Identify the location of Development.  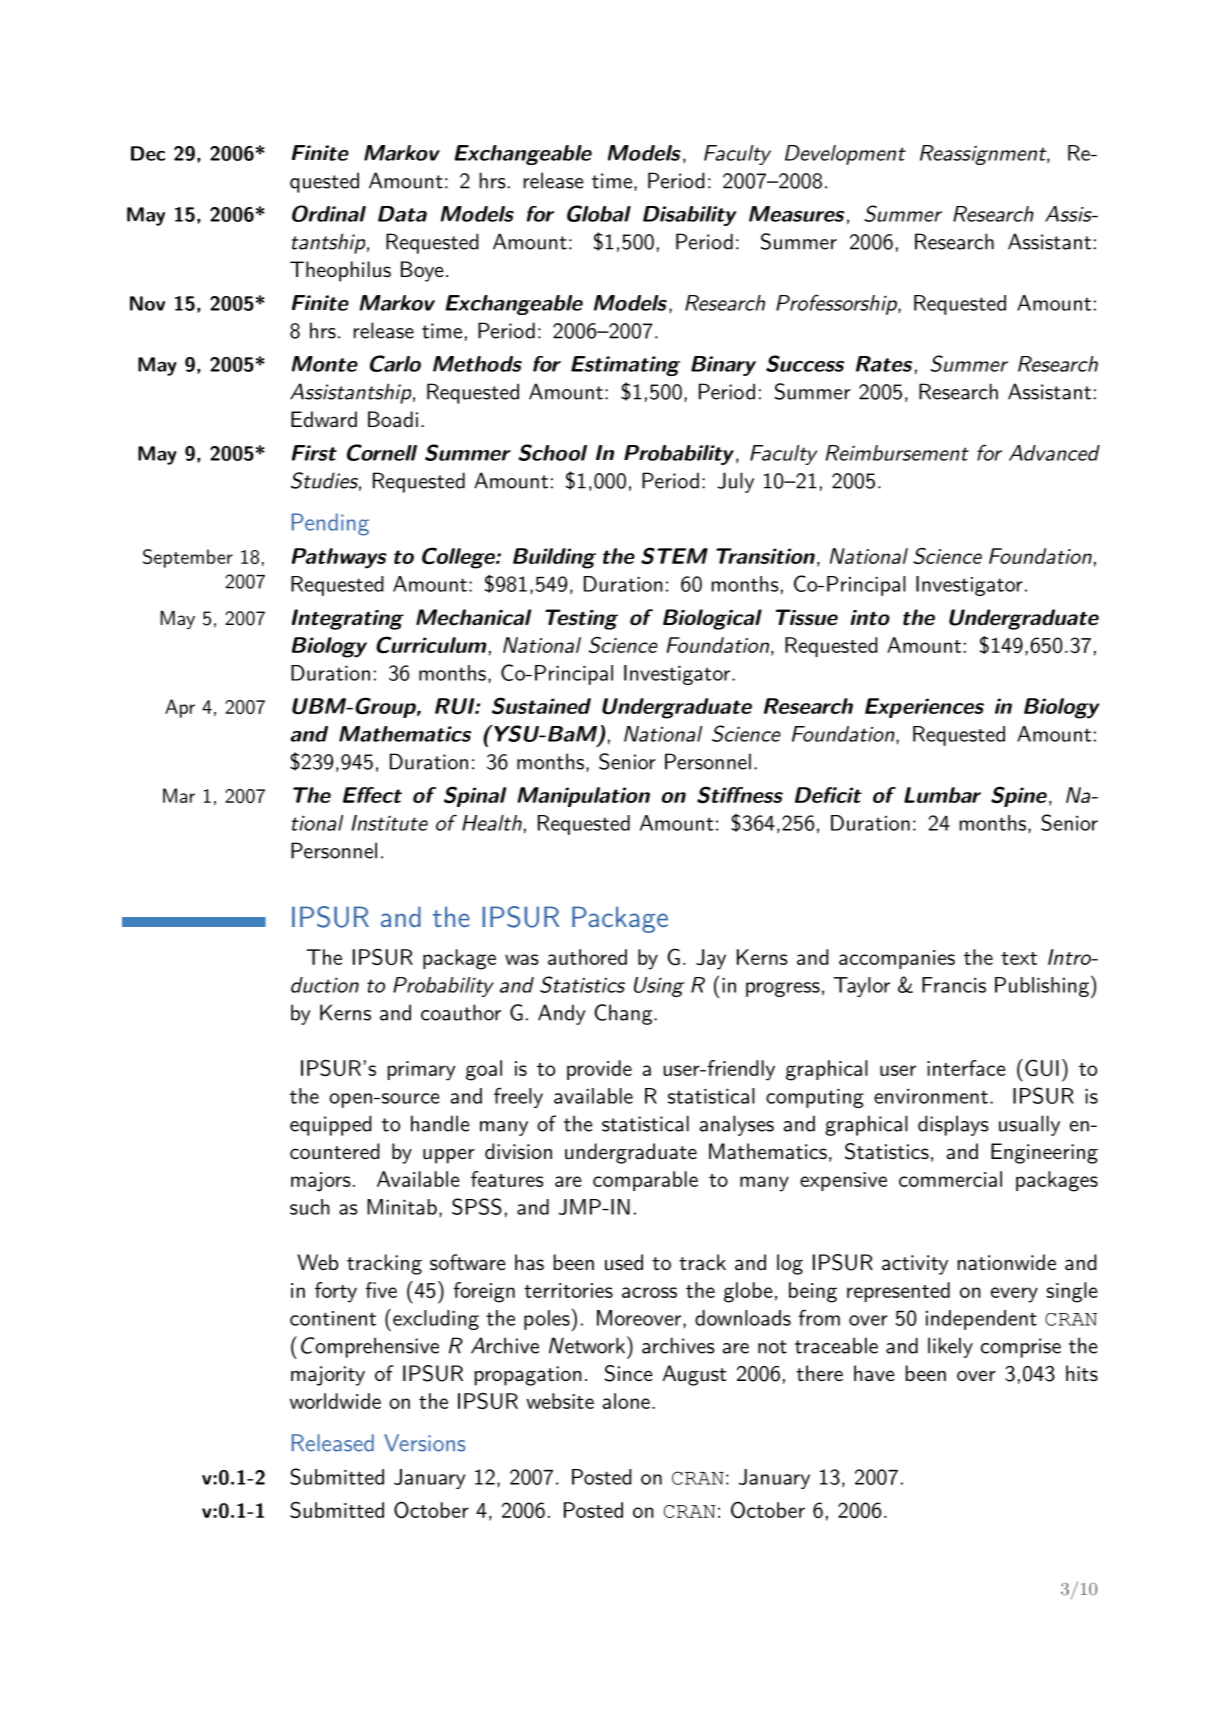
(845, 155).
